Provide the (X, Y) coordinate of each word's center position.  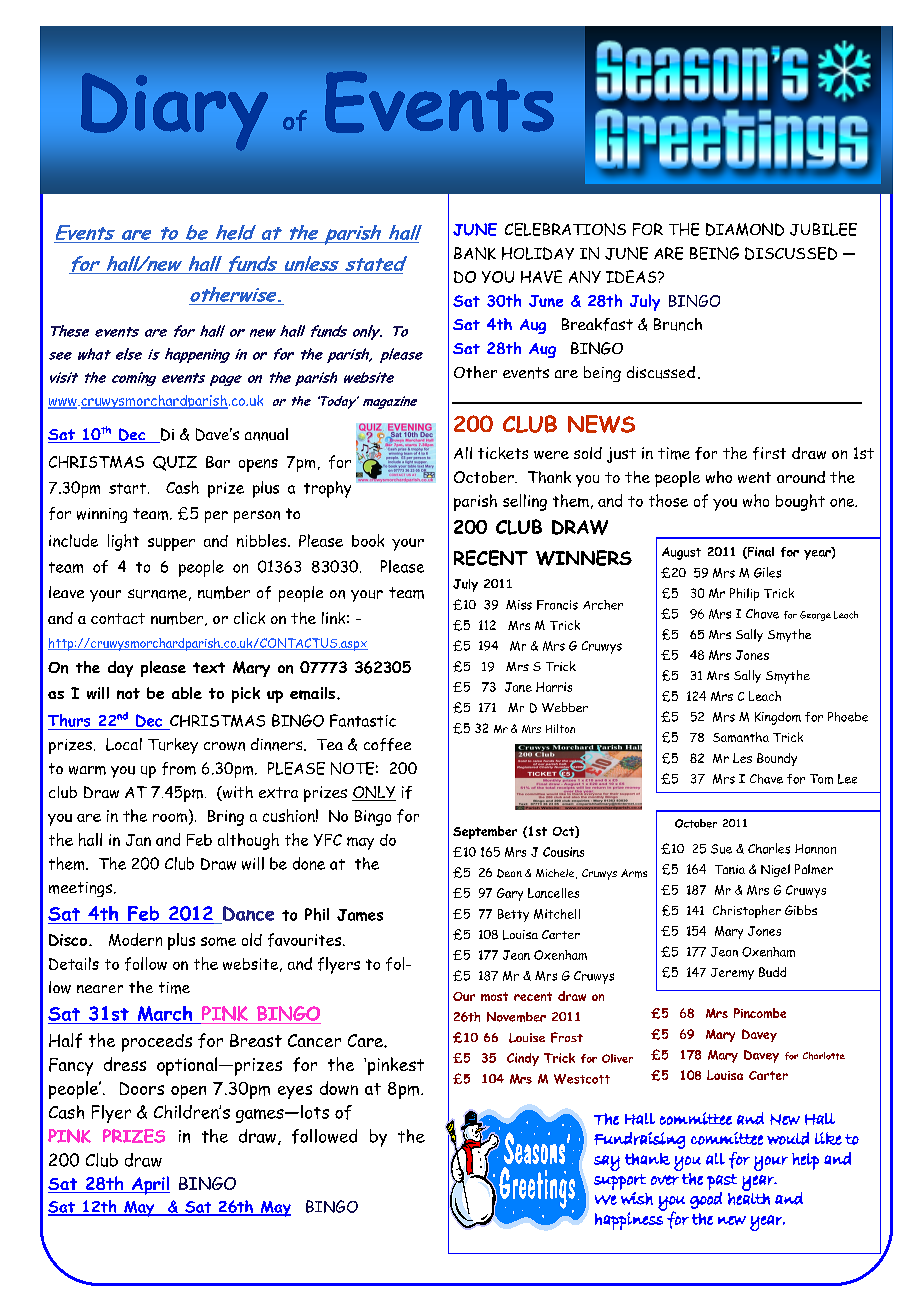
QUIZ (175, 463)
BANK (475, 253)
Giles (767, 572)
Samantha (741, 737)
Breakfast (597, 324)
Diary (174, 112)
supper (171, 544)
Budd (772, 972)
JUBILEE (823, 229)
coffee (387, 744)
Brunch (678, 324)
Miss (519, 605)
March (165, 1015)
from (179, 768)
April (150, 1185)
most (494, 996)
